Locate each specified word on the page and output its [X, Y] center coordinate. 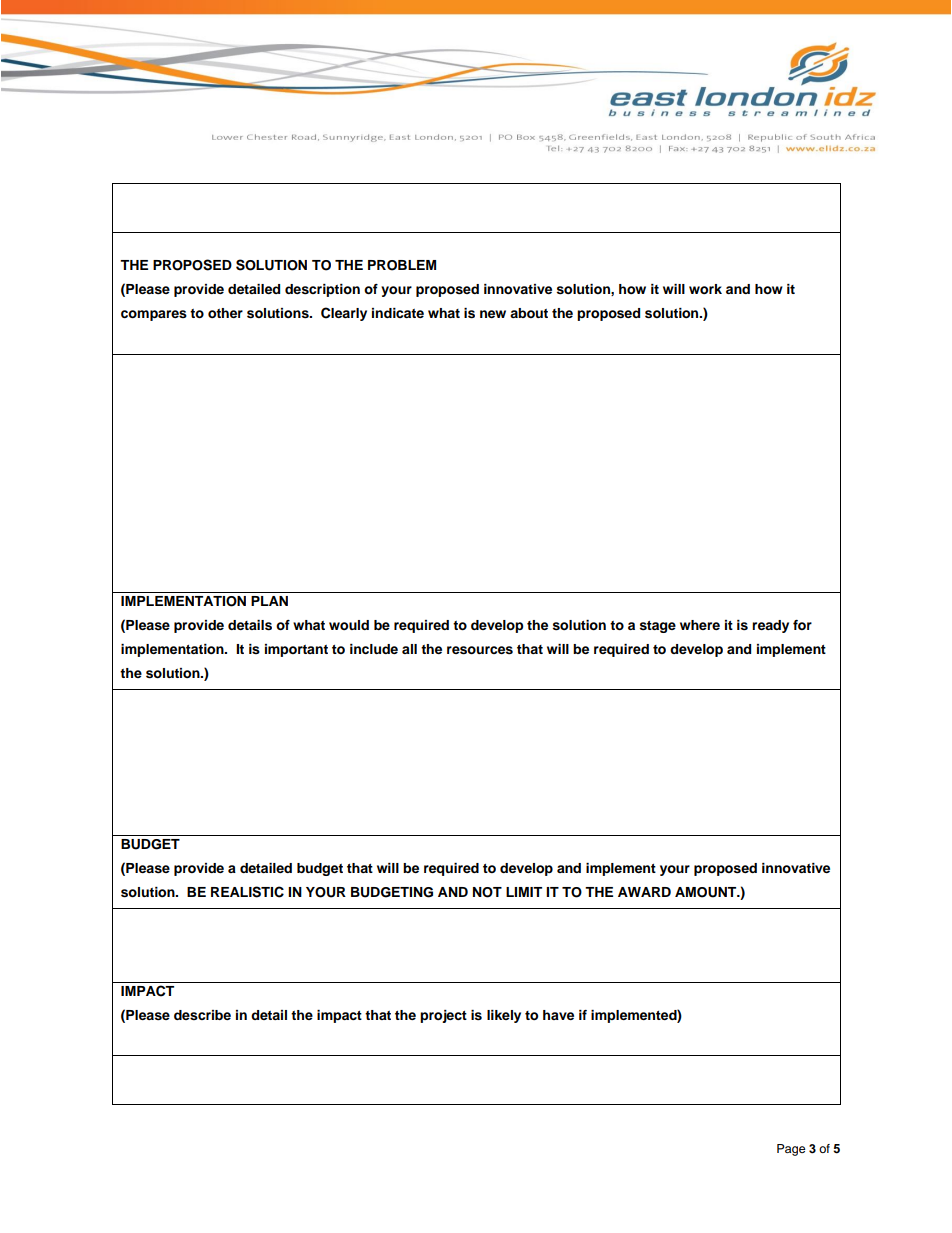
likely [504, 1016]
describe [202, 1015]
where [700, 625]
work [705, 289]
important [296, 650]
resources [480, 650]
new [493, 314]
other [225, 313]
